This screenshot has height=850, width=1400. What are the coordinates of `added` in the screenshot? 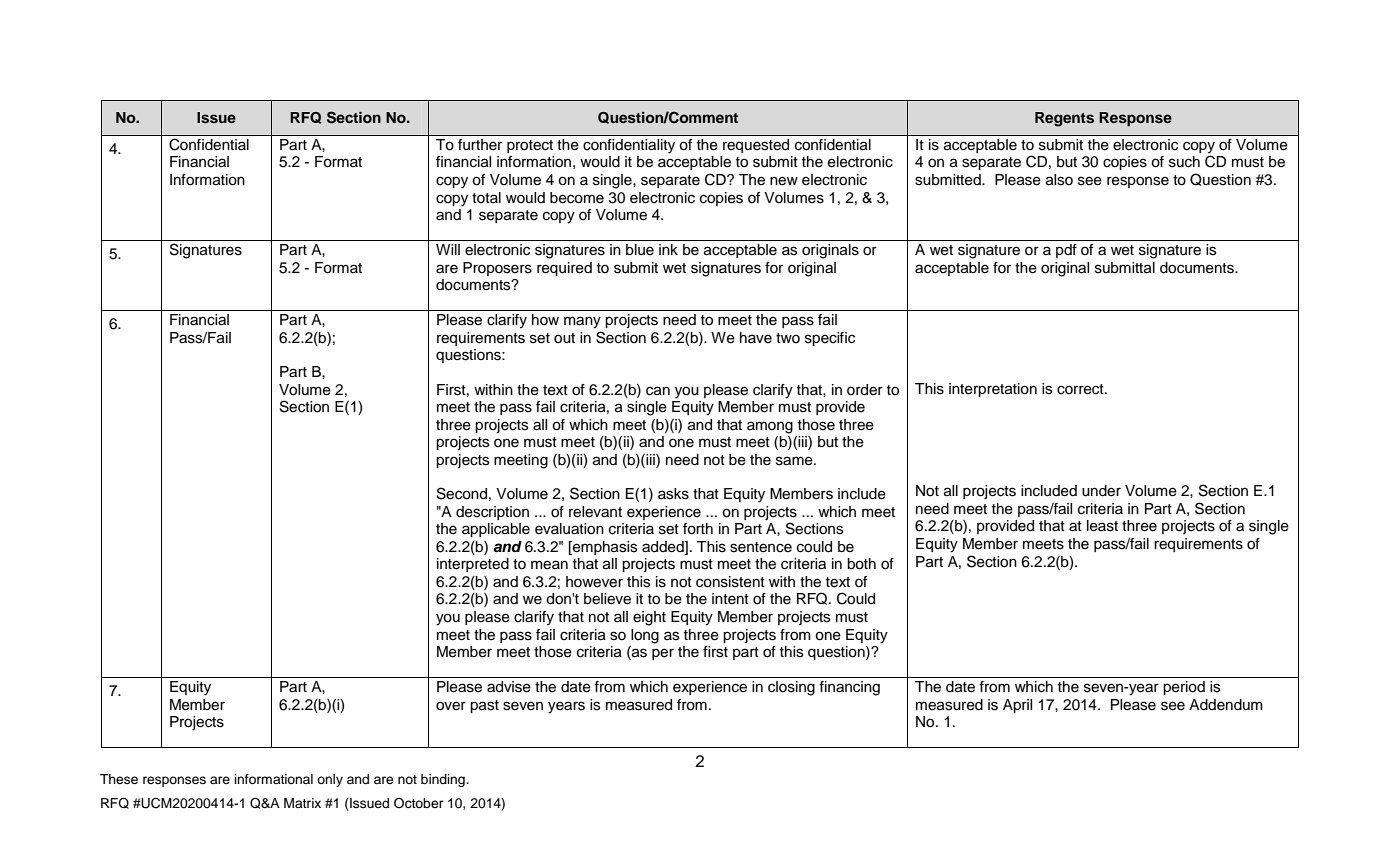 It's located at (664, 547).
